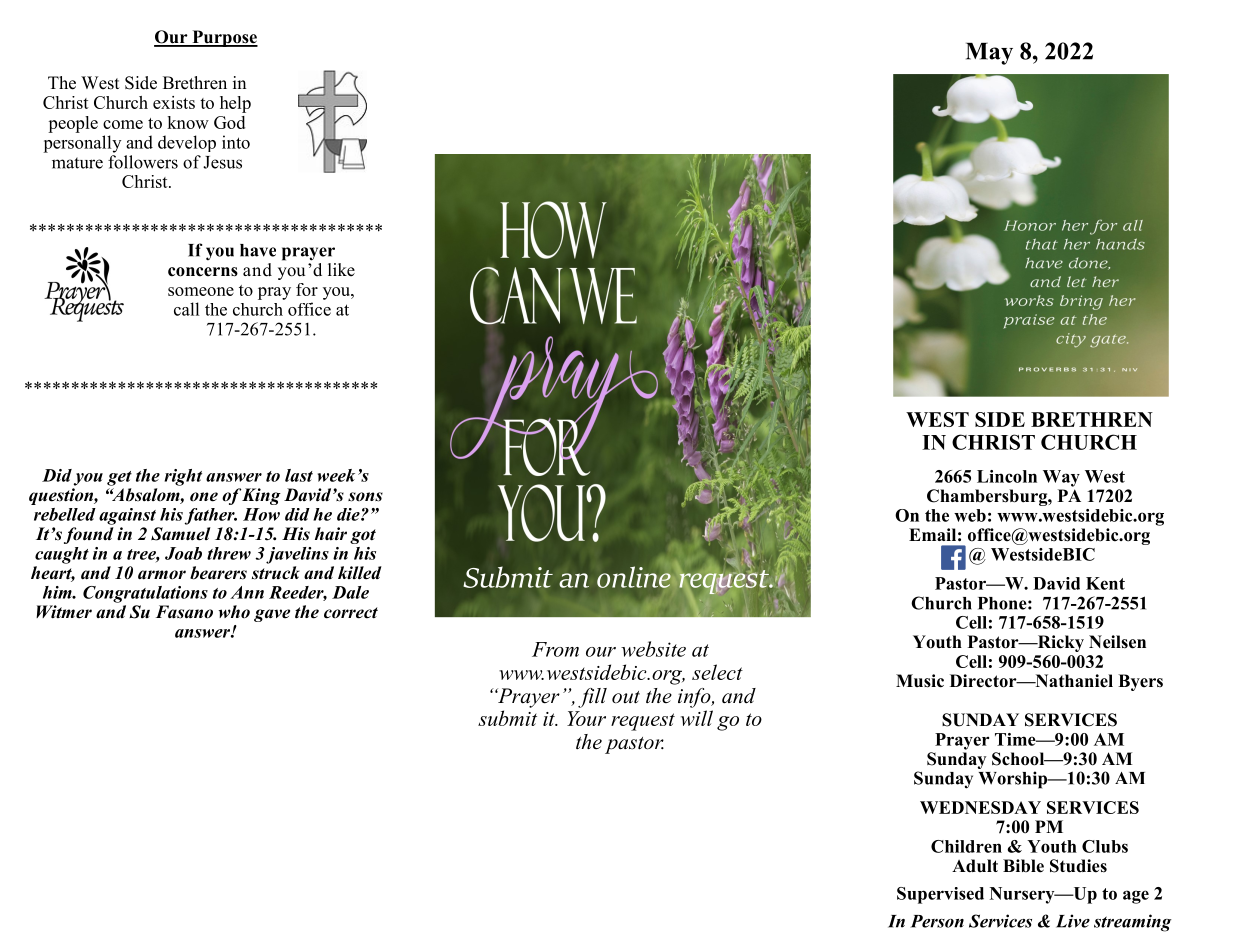 Image resolution: width=1233 pixels, height=952 pixels. I want to click on Your, so click(586, 718).
